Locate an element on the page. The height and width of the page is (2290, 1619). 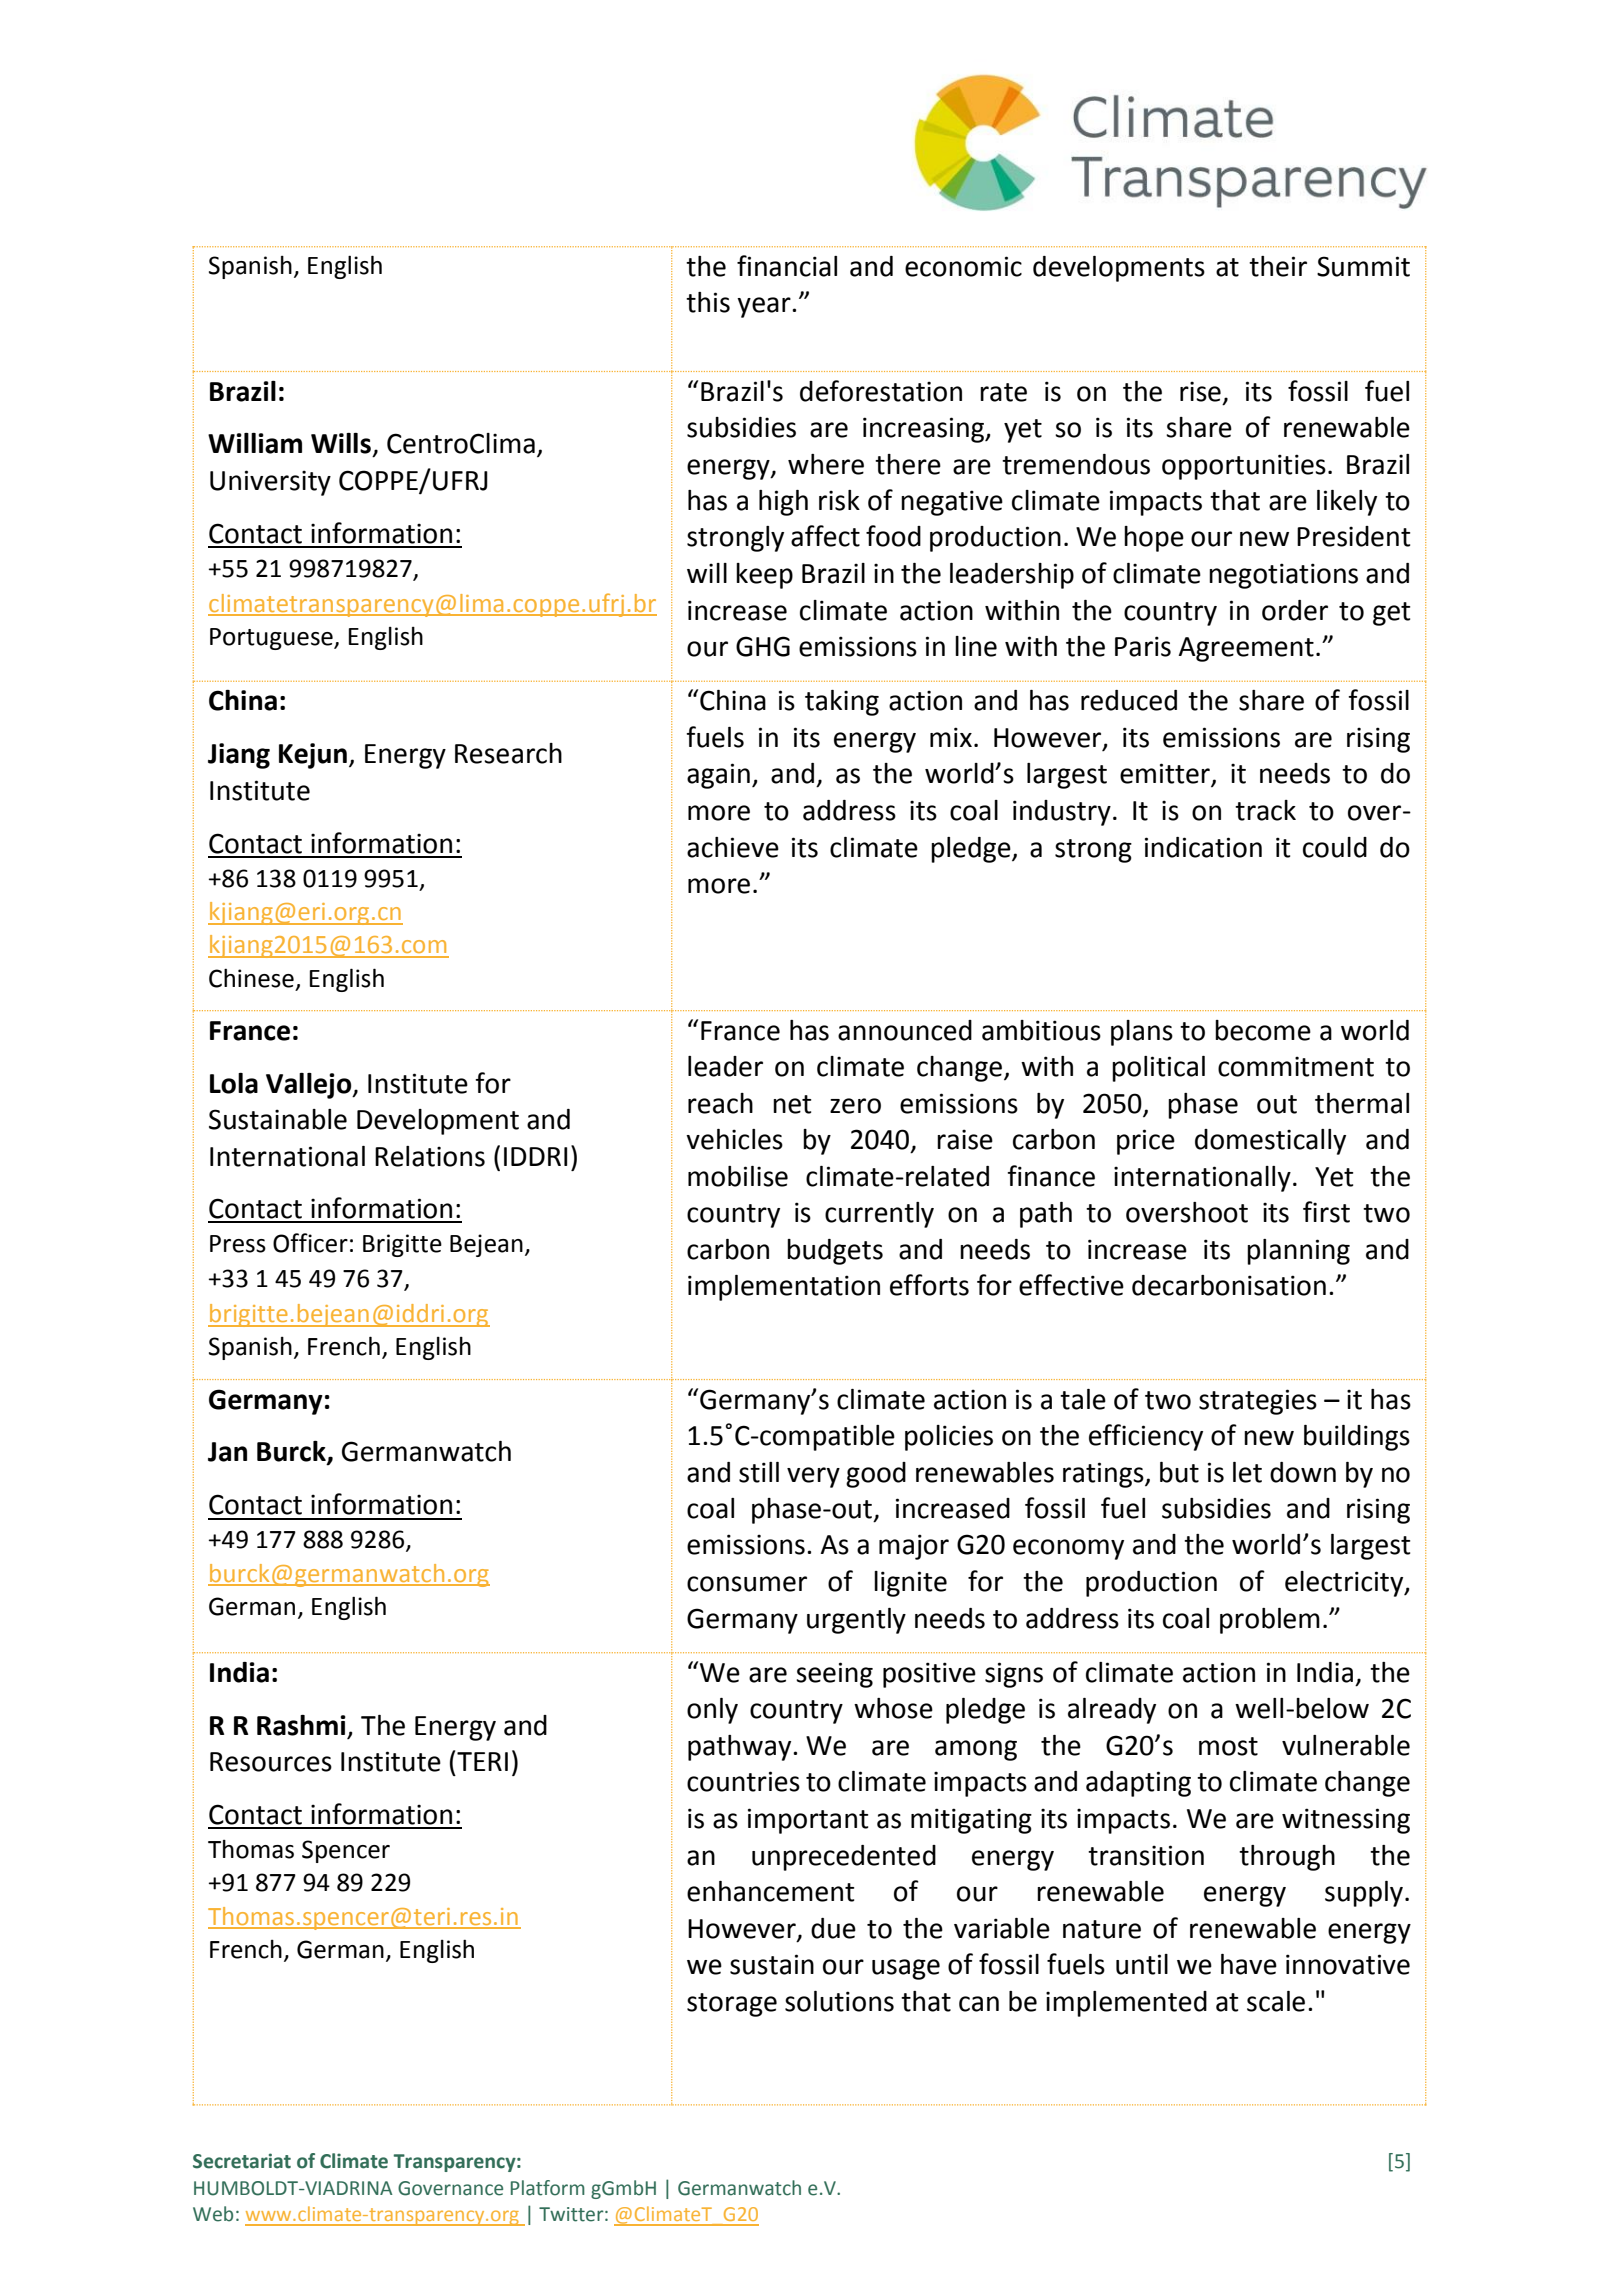
year is located at coordinates (765, 307).
